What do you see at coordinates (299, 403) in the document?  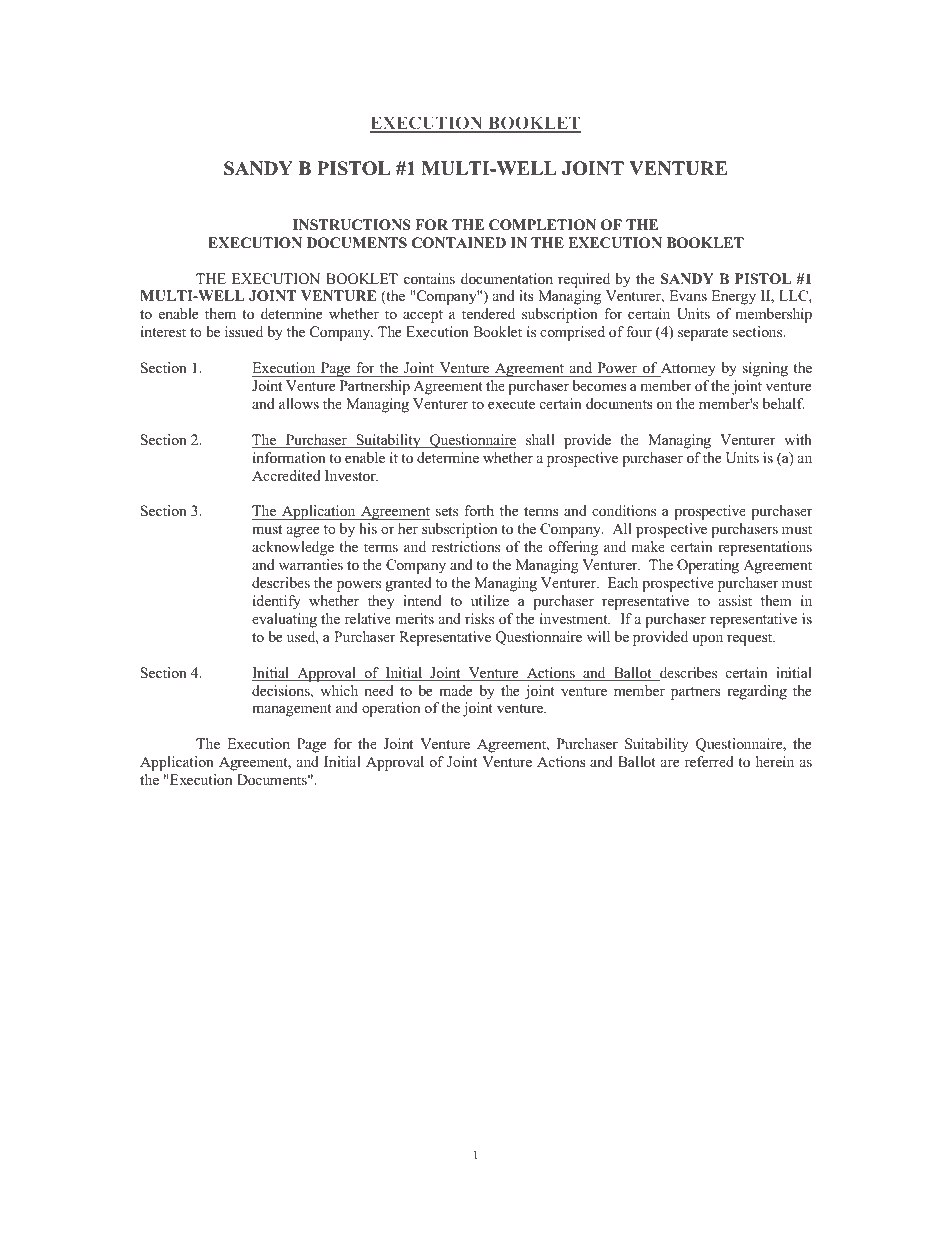 I see `allows` at bounding box center [299, 403].
